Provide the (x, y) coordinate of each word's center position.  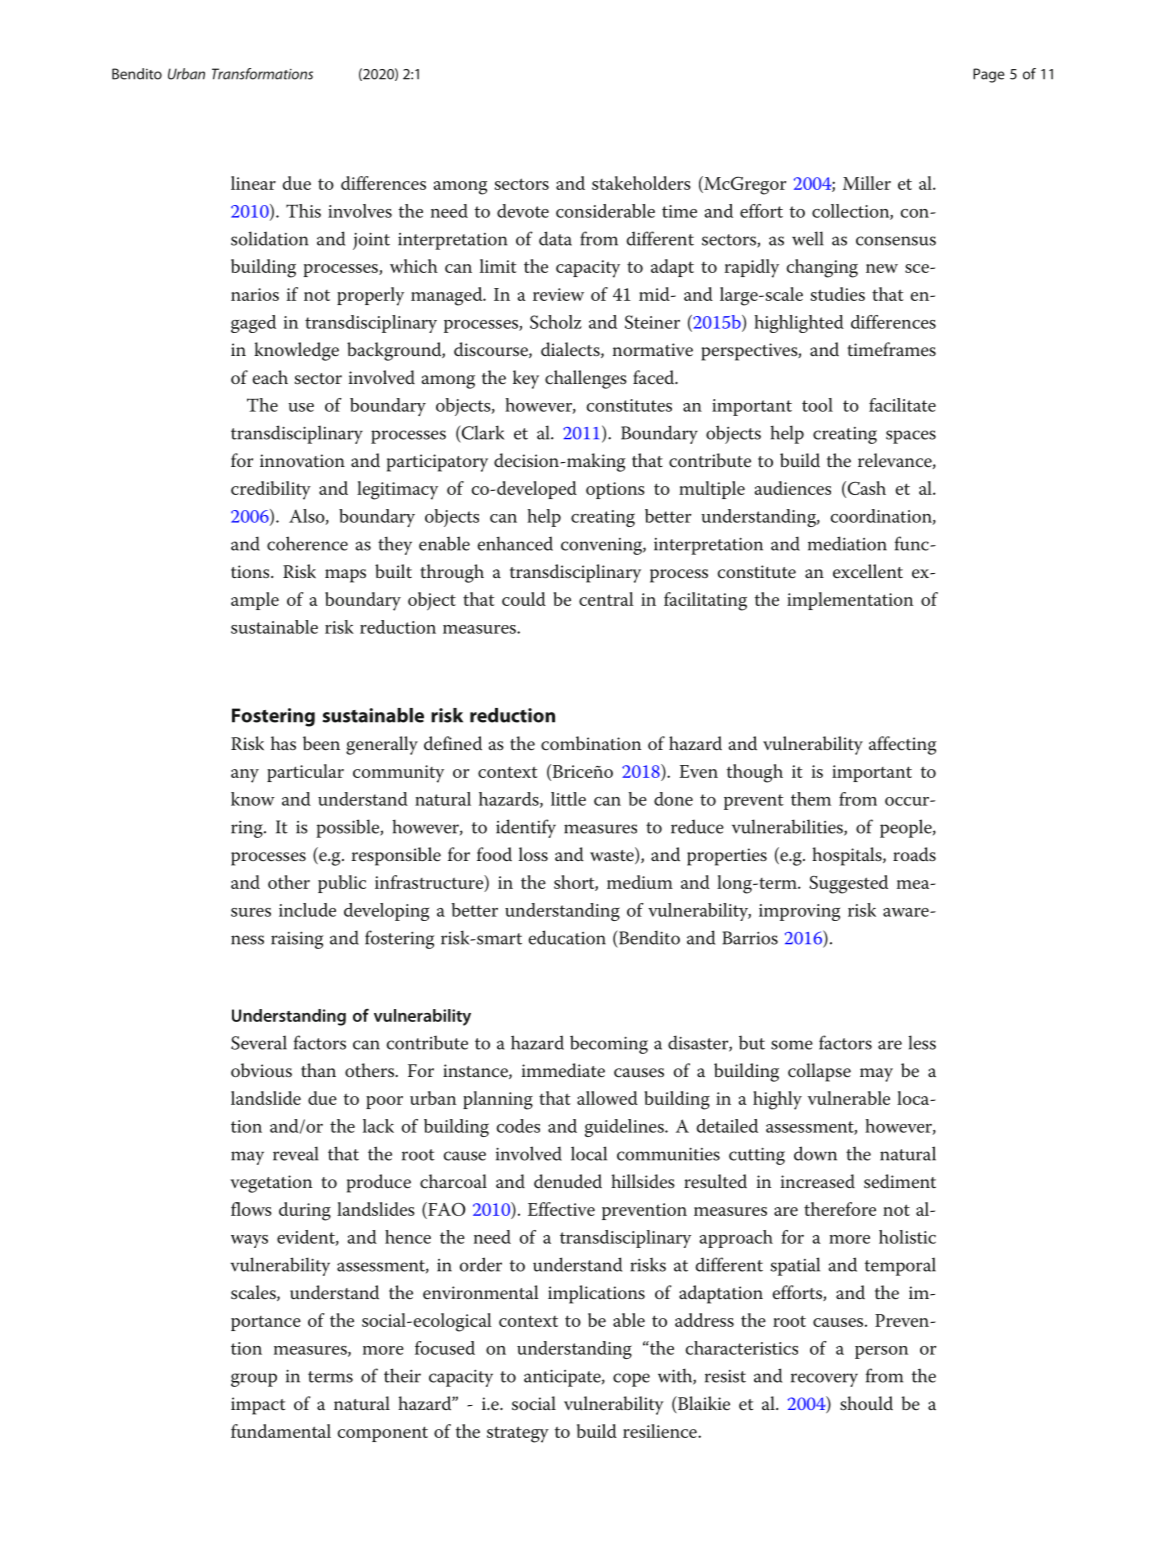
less (922, 1042)
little (568, 799)
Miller (867, 183)
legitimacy (397, 490)
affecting (902, 745)
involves (360, 211)
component (382, 1434)
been (321, 743)
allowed (607, 1098)
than (318, 1070)
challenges (586, 379)
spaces (911, 437)
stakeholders (641, 183)
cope (631, 1380)
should (866, 1403)
